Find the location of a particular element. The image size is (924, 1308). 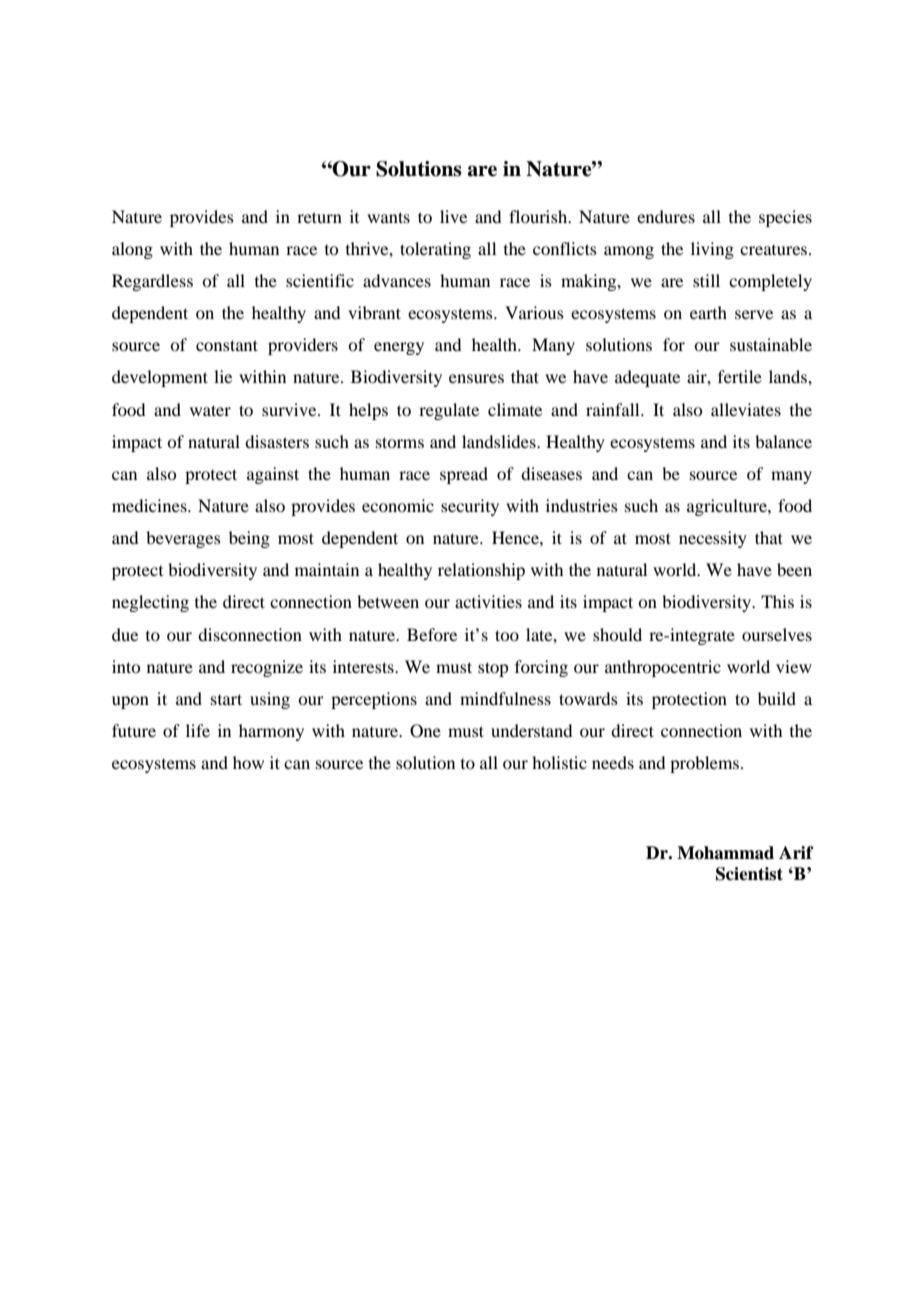

anthropocentric is located at coordinates (663, 668).
